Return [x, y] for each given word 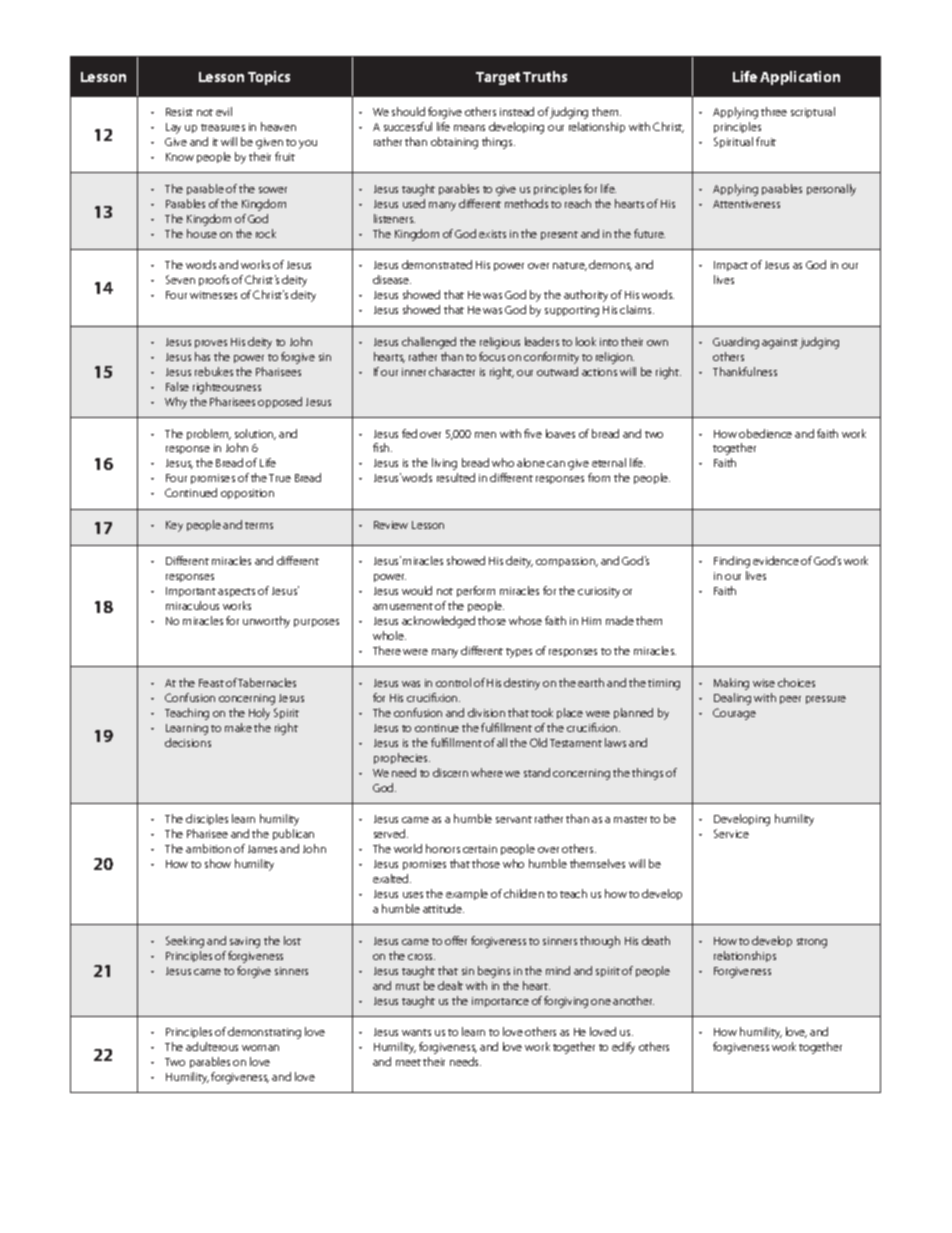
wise [764, 683]
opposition [247, 494]
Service [731, 833]
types [519, 653]
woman [260, 1048]
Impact [731, 266]
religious [500, 343]
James [262, 849]
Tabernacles [267, 682]
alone [531, 462]
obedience [765, 433]
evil [224, 111]
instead [517, 111]
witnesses [213, 295]
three [774, 111]
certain [480, 849]
